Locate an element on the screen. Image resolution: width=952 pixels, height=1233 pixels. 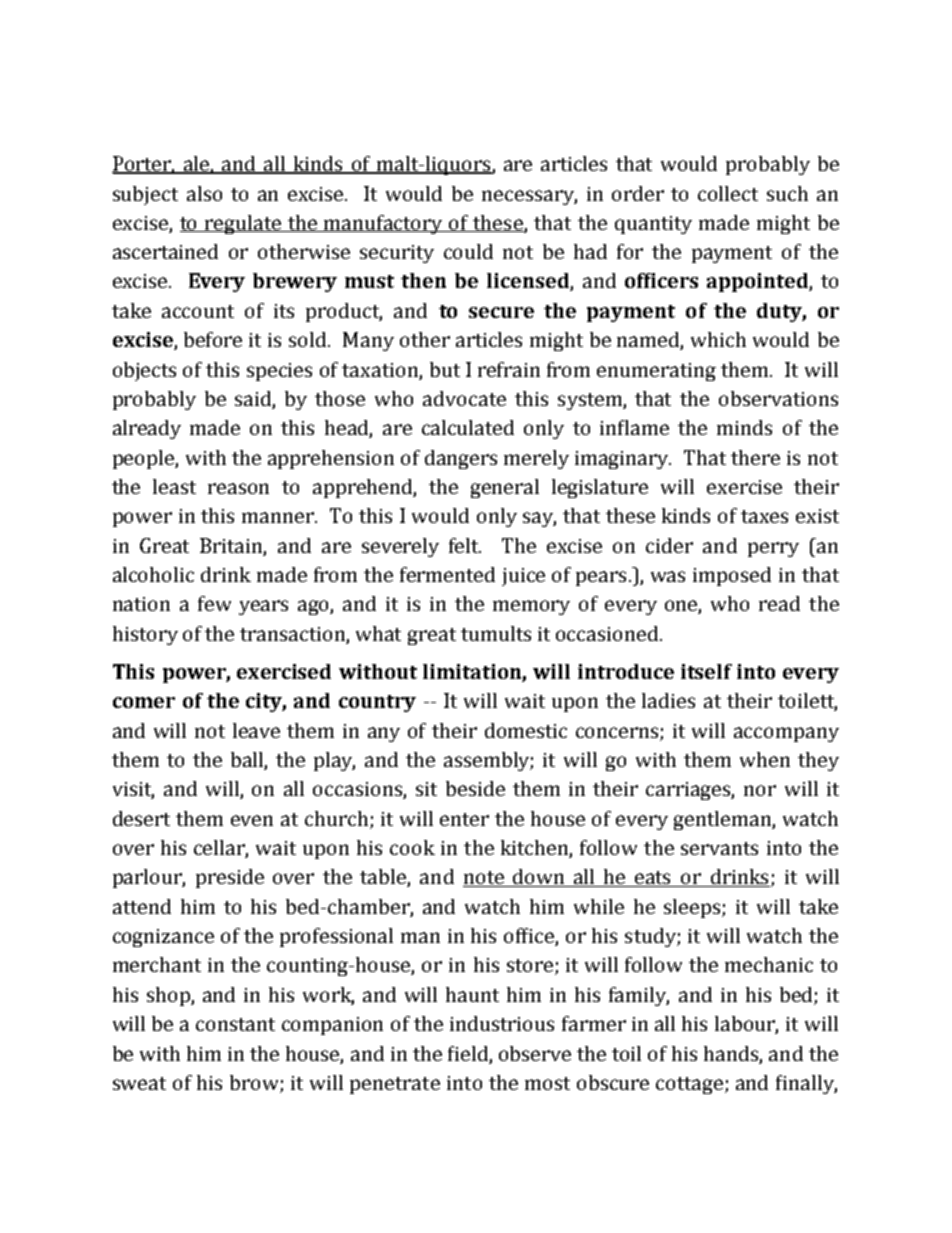
itself is located at coordinates (706, 671).
